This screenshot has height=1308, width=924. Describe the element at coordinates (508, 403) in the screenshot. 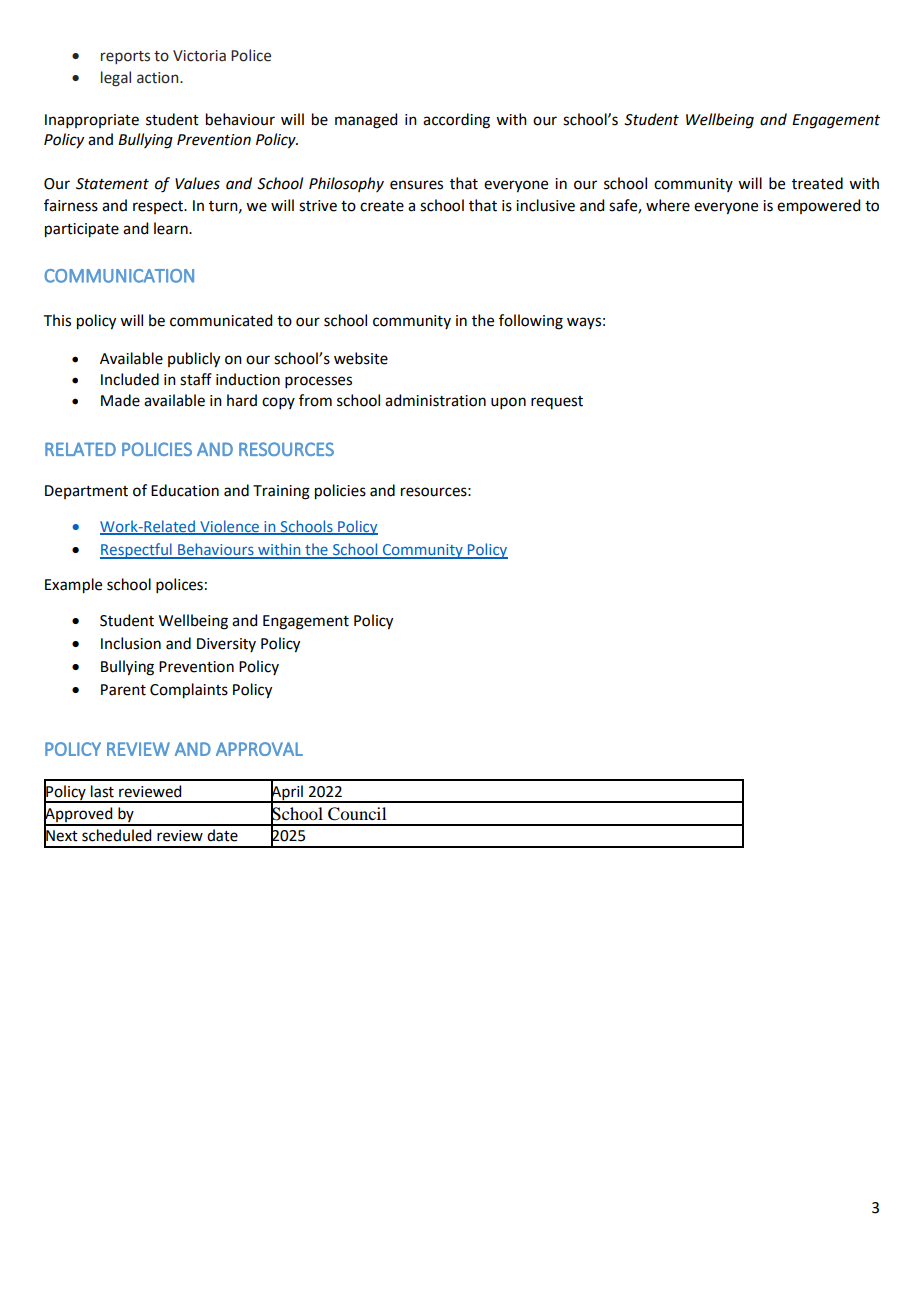

I see `upon` at that location.
